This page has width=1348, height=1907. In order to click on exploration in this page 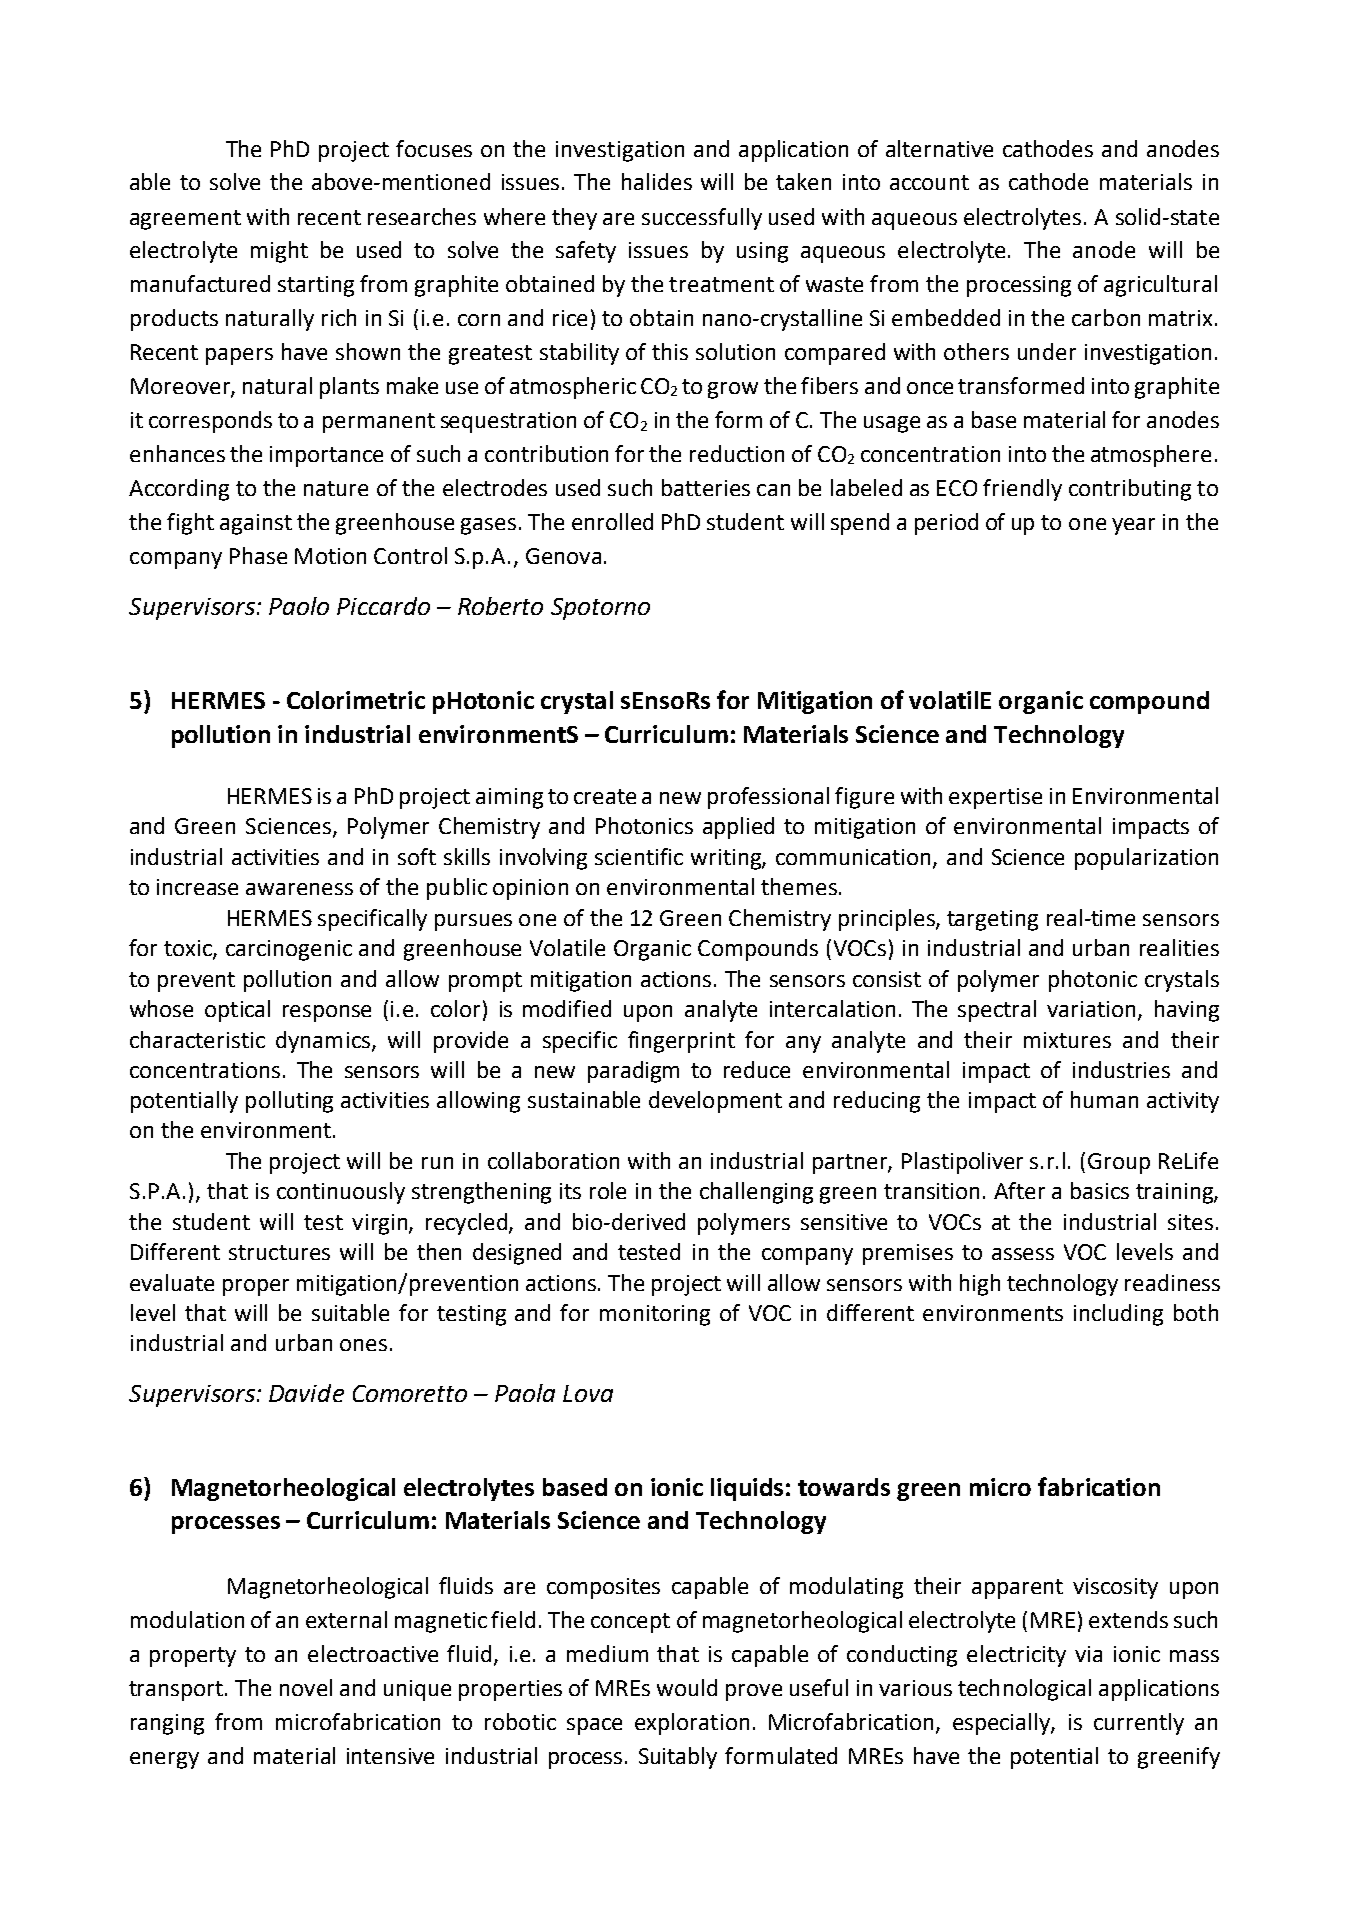, I will do `click(692, 1724)`.
